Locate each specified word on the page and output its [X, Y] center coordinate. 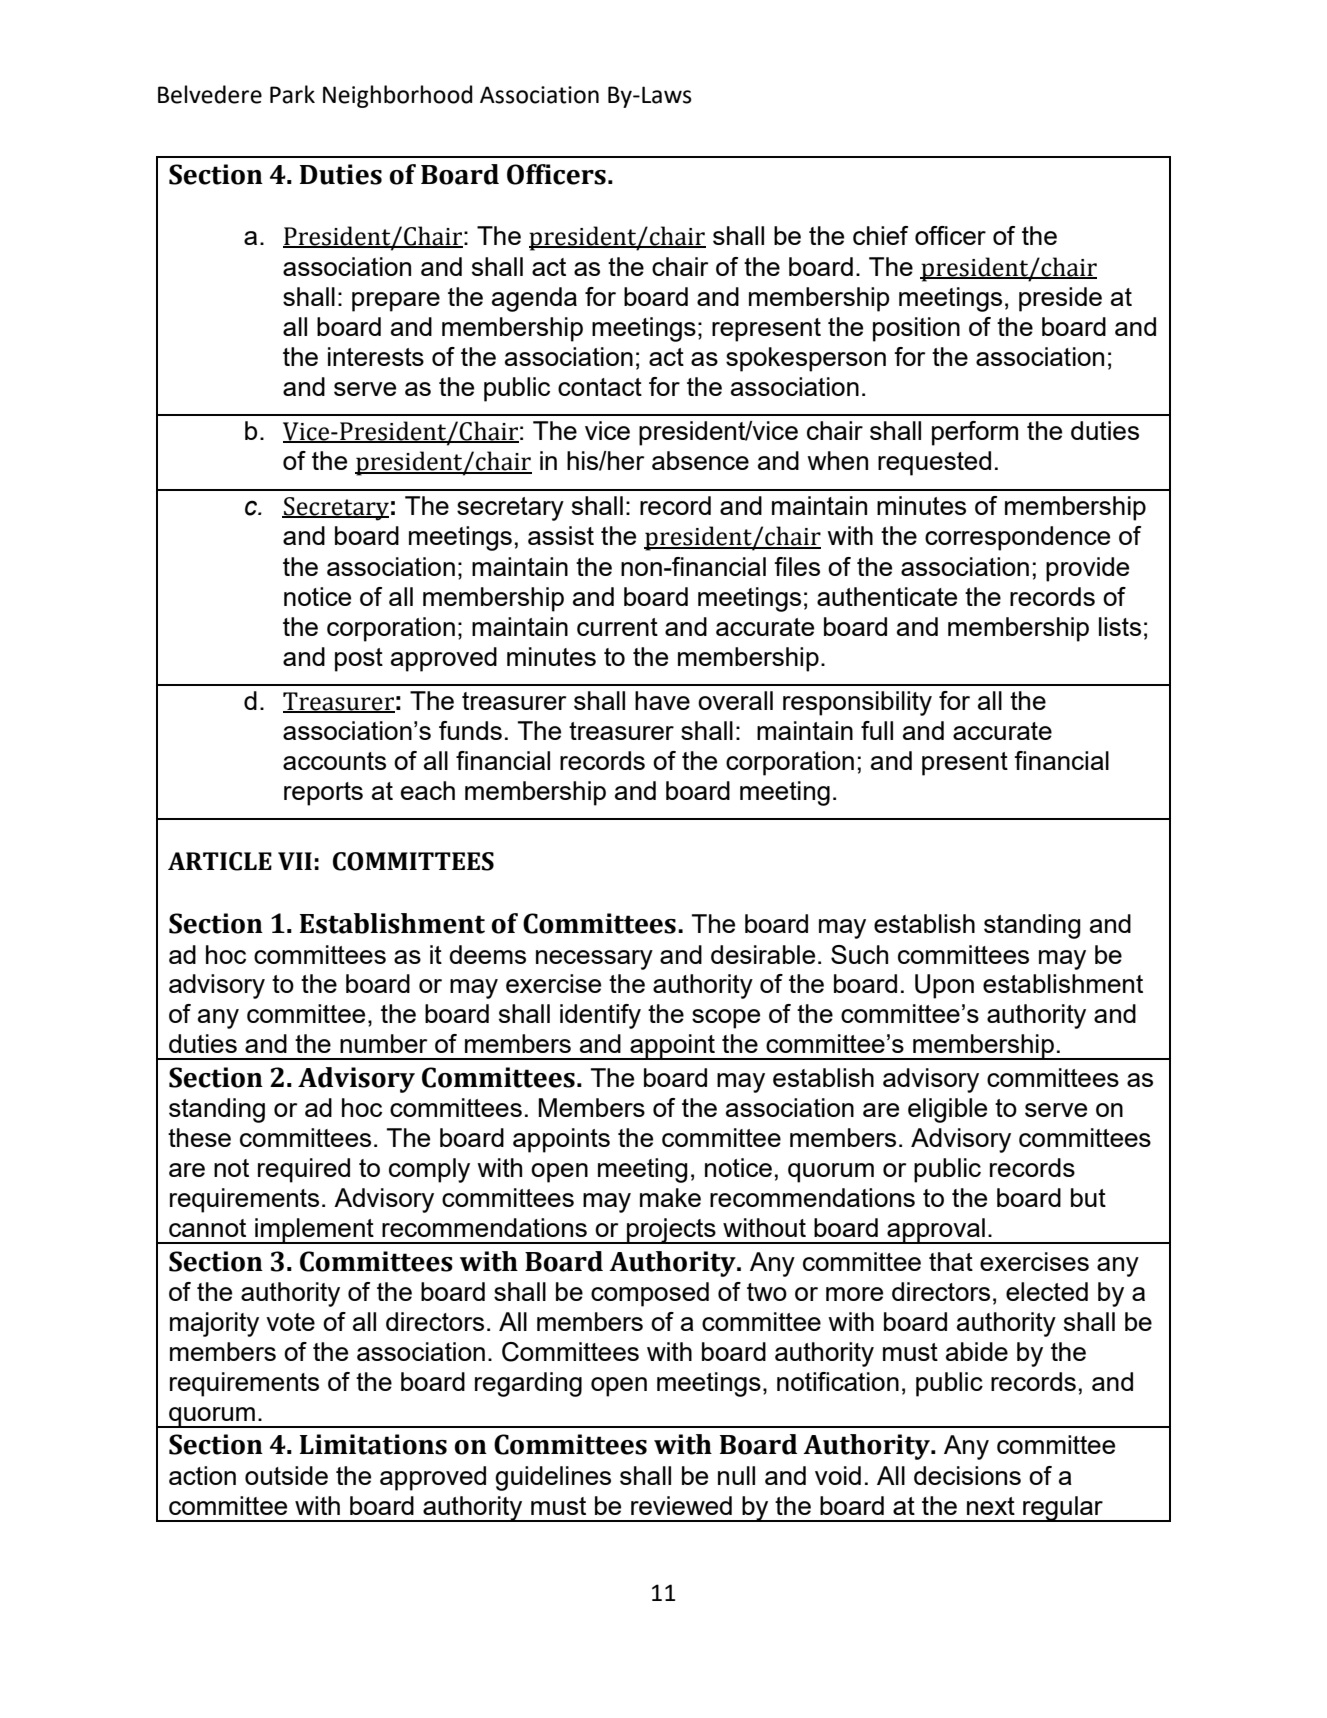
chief [880, 235]
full [877, 730]
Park [292, 94]
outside [286, 1475]
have [662, 700]
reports [323, 794]
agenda [534, 299]
